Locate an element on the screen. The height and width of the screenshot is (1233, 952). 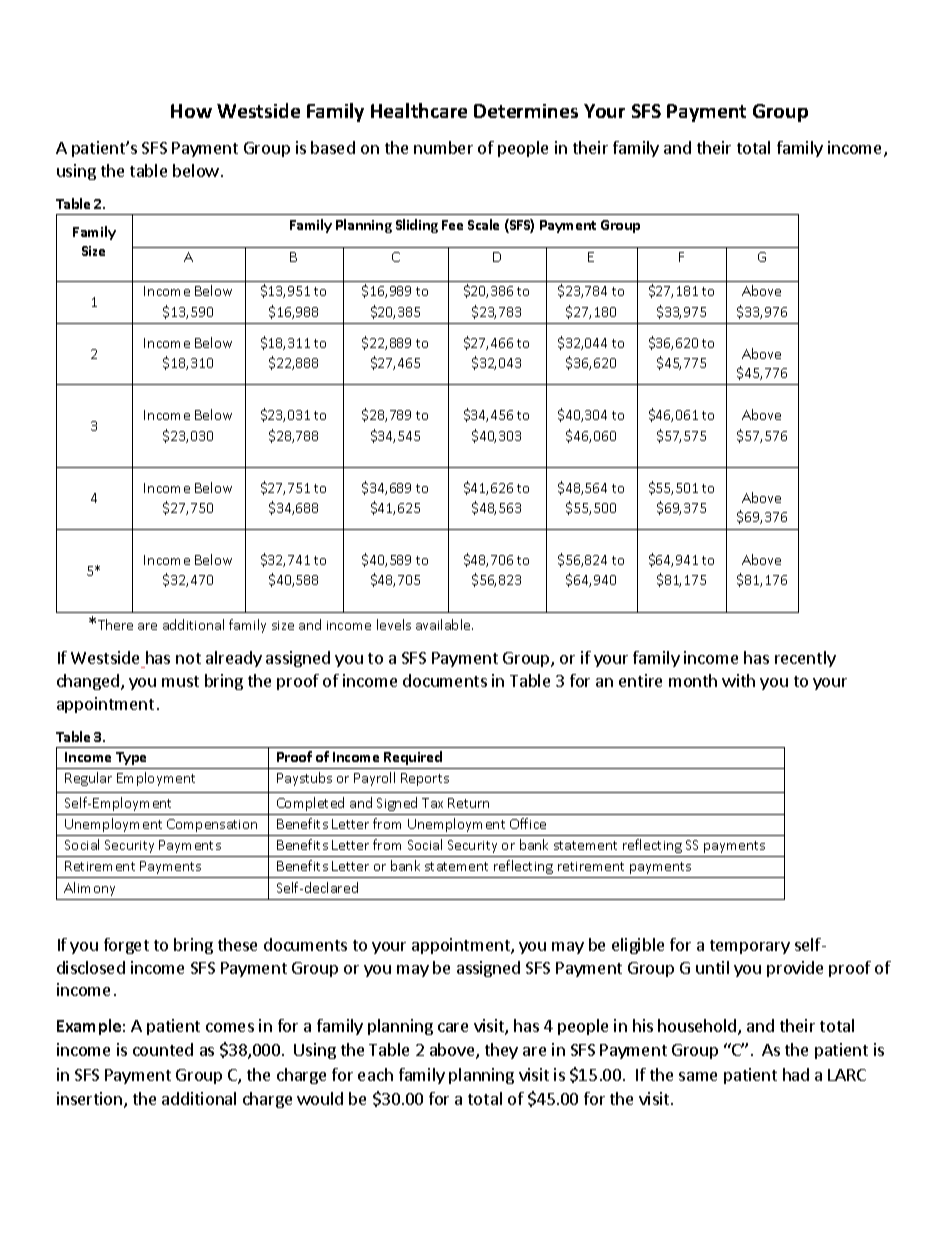
counted is located at coordinates (163, 1049).
